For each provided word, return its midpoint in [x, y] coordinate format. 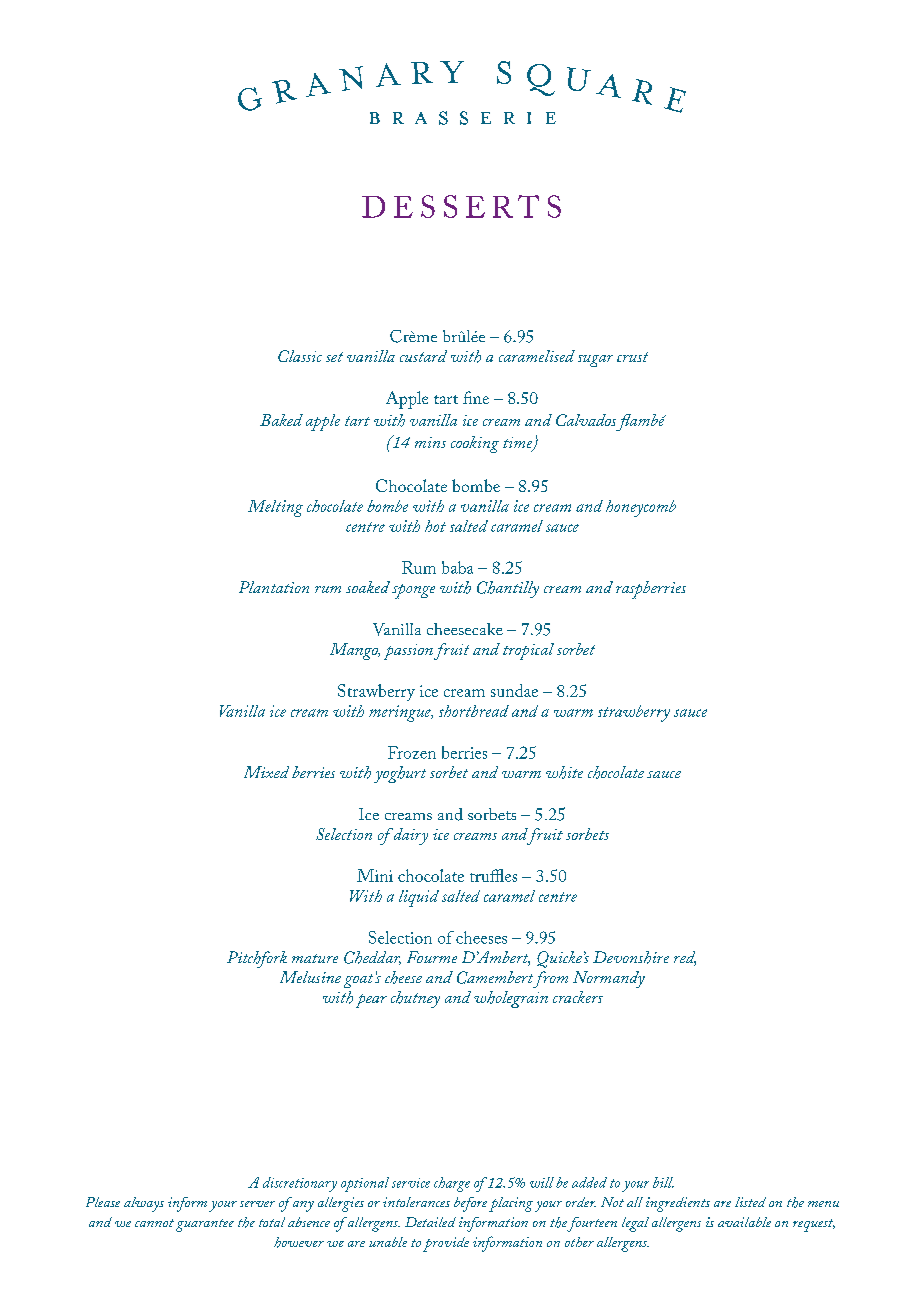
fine [476, 397]
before [470, 1204]
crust [632, 357]
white [564, 772]
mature [315, 958]
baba [457, 567]
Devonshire [631, 957]
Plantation [274, 587]
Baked [281, 420]
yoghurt [400, 774]
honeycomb [641, 508]
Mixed [266, 772]
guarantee [205, 1225]
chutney [415, 999]
